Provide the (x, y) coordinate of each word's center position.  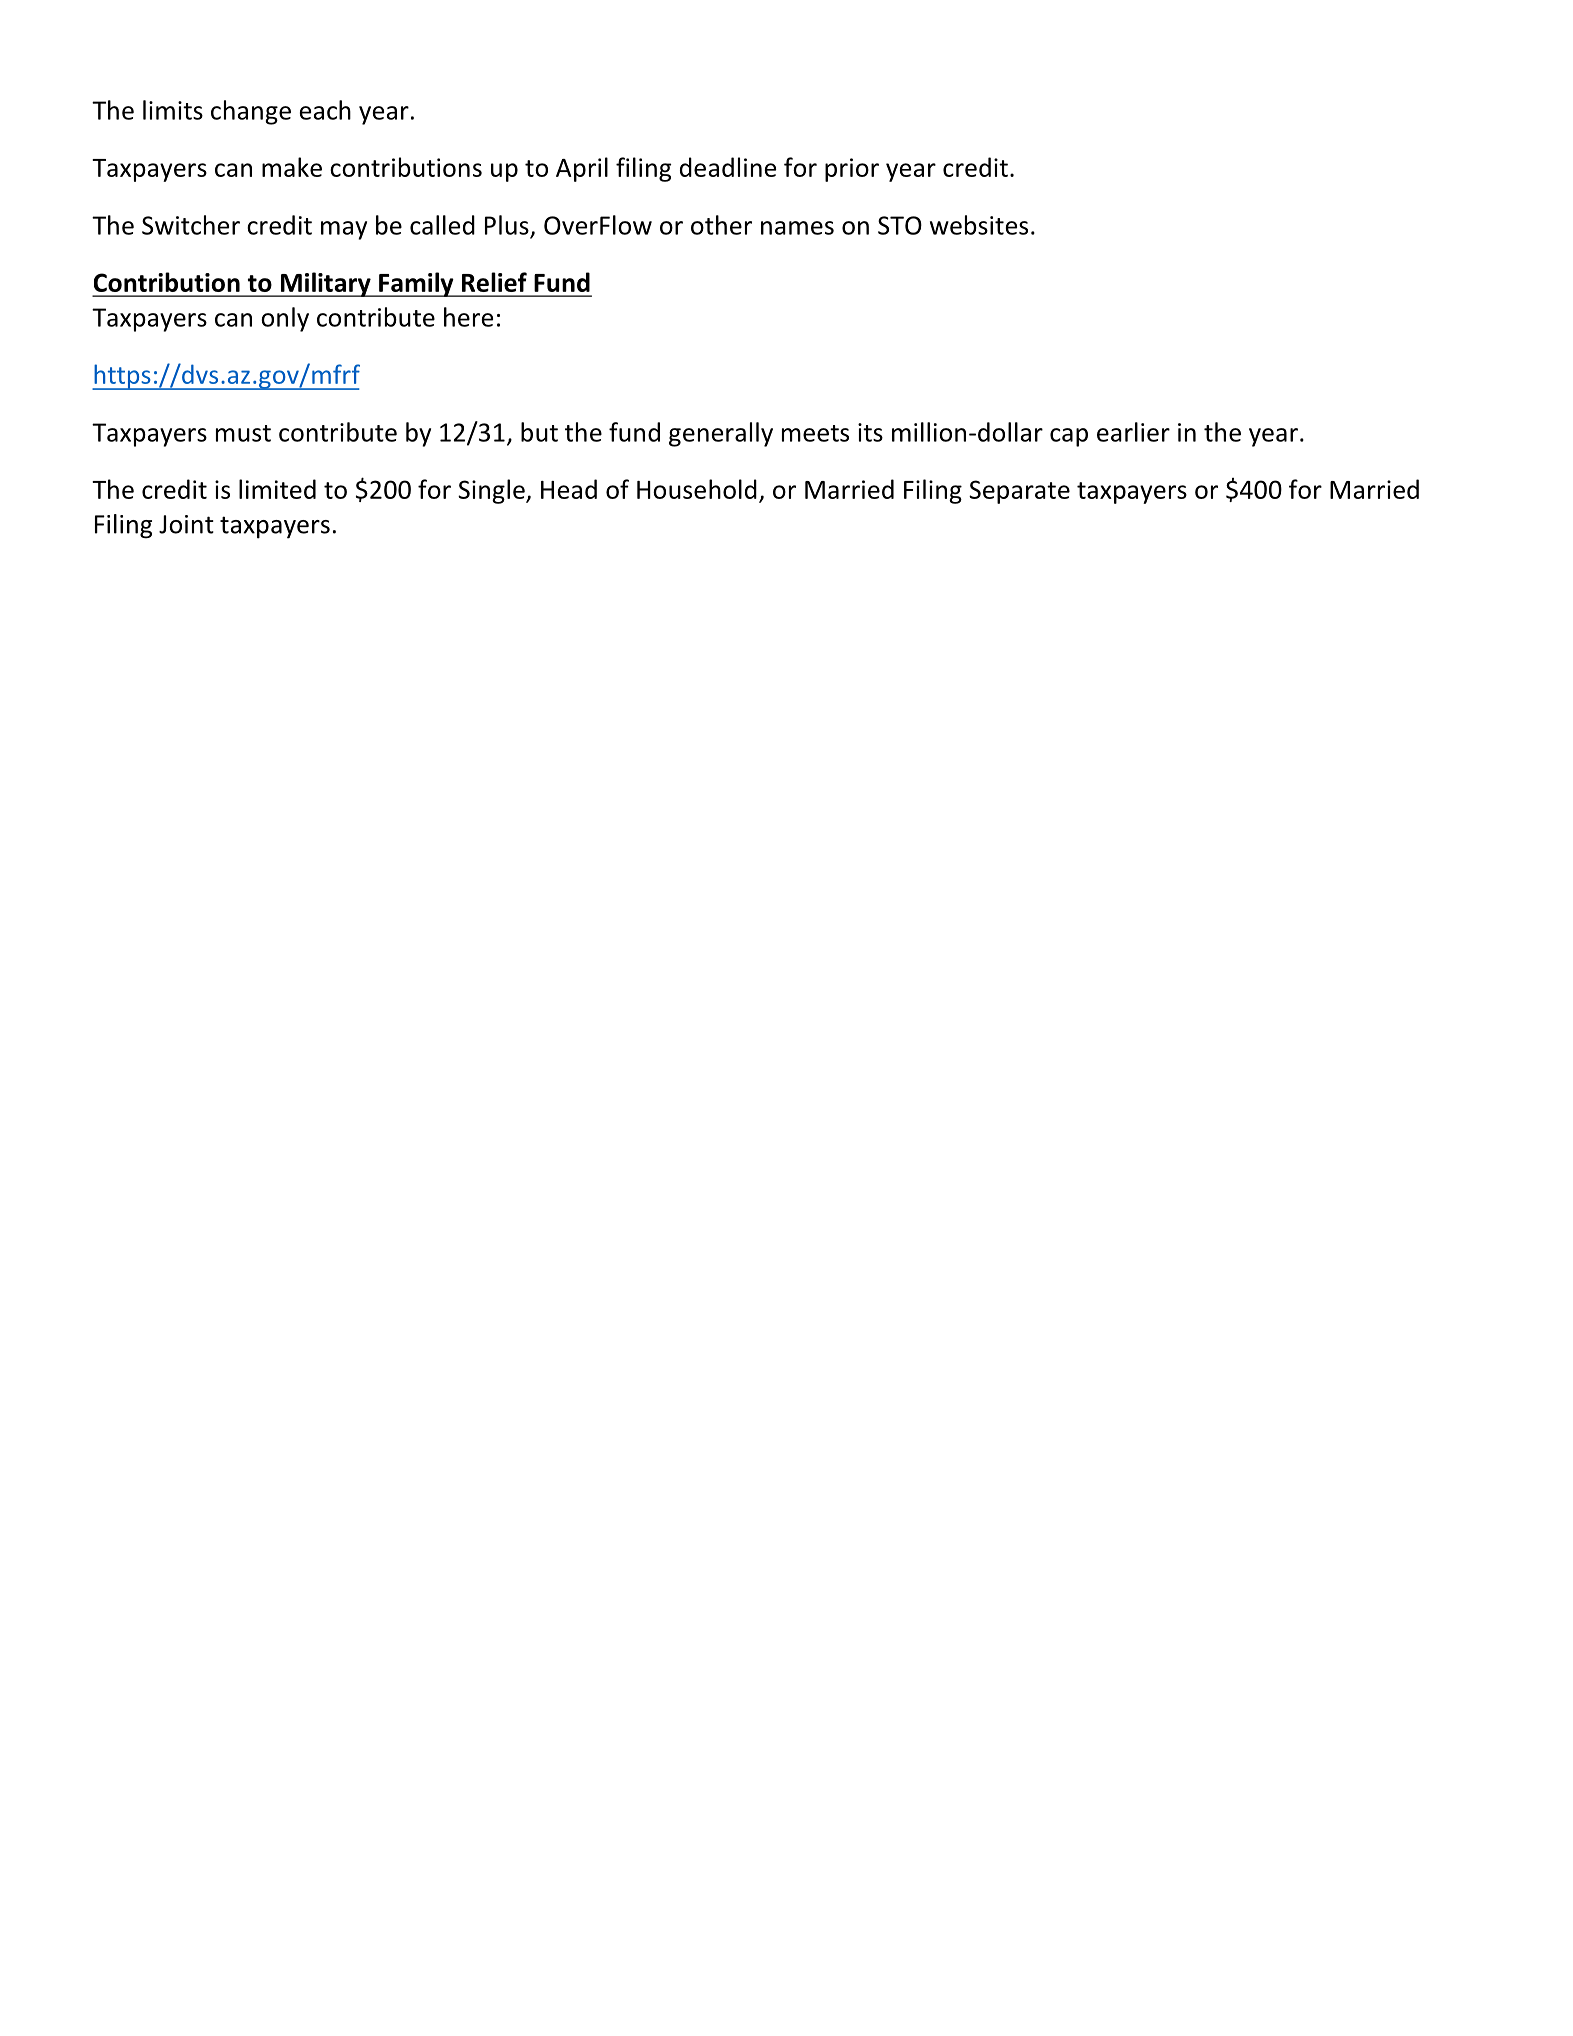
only (285, 319)
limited (277, 489)
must (243, 433)
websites (979, 225)
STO (900, 225)
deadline (728, 167)
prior (852, 170)
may (344, 230)
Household (697, 489)
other (721, 225)
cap (1069, 437)
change (251, 112)
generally (721, 434)
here (468, 317)
